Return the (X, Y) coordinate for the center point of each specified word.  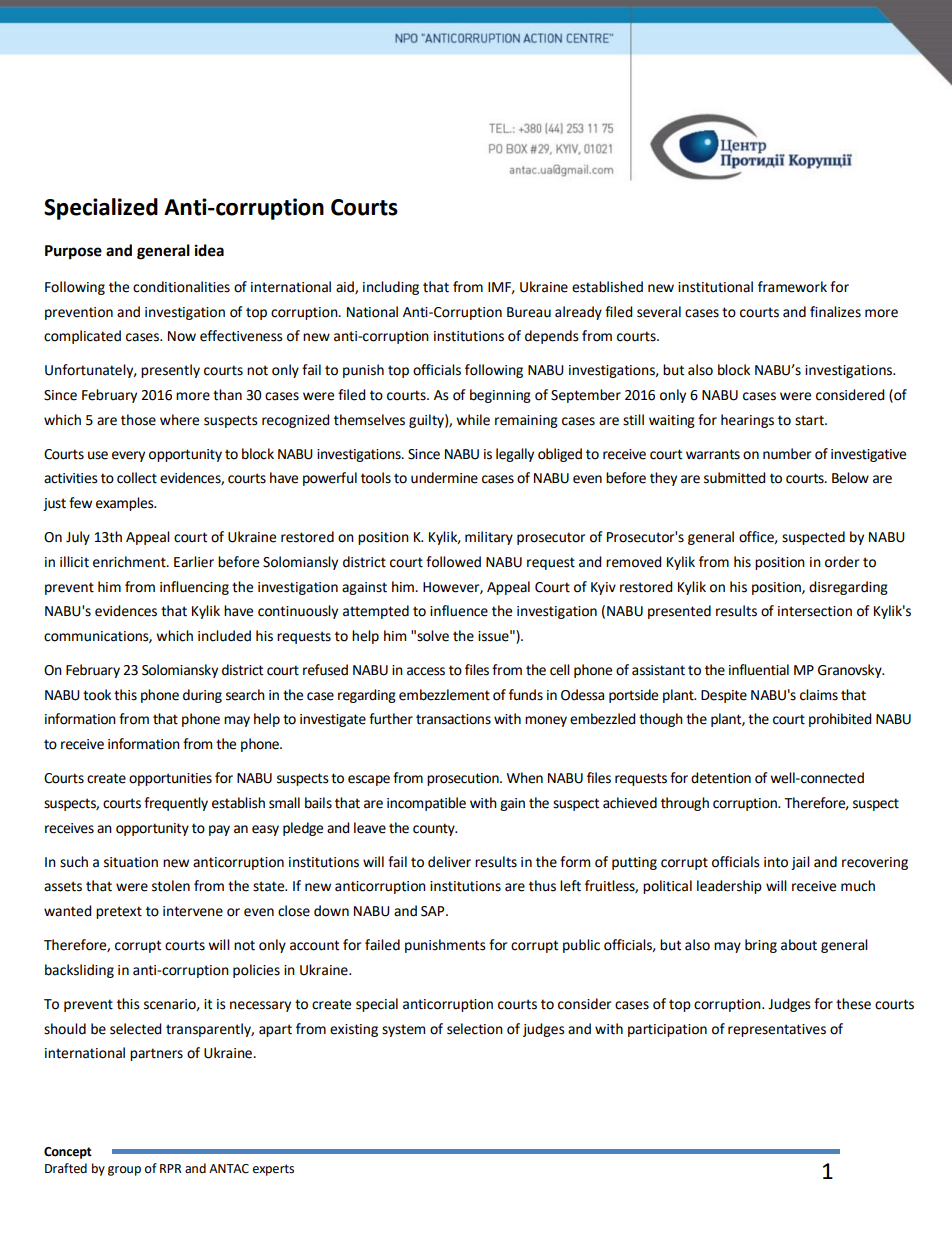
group (124, 1171)
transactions (453, 719)
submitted (735, 478)
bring (761, 946)
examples (126, 504)
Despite (724, 696)
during (202, 696)
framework (792, 287)
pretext (119, 912)
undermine (444, 478)
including (391, 288)
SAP (434, 911)
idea (209, 250)
